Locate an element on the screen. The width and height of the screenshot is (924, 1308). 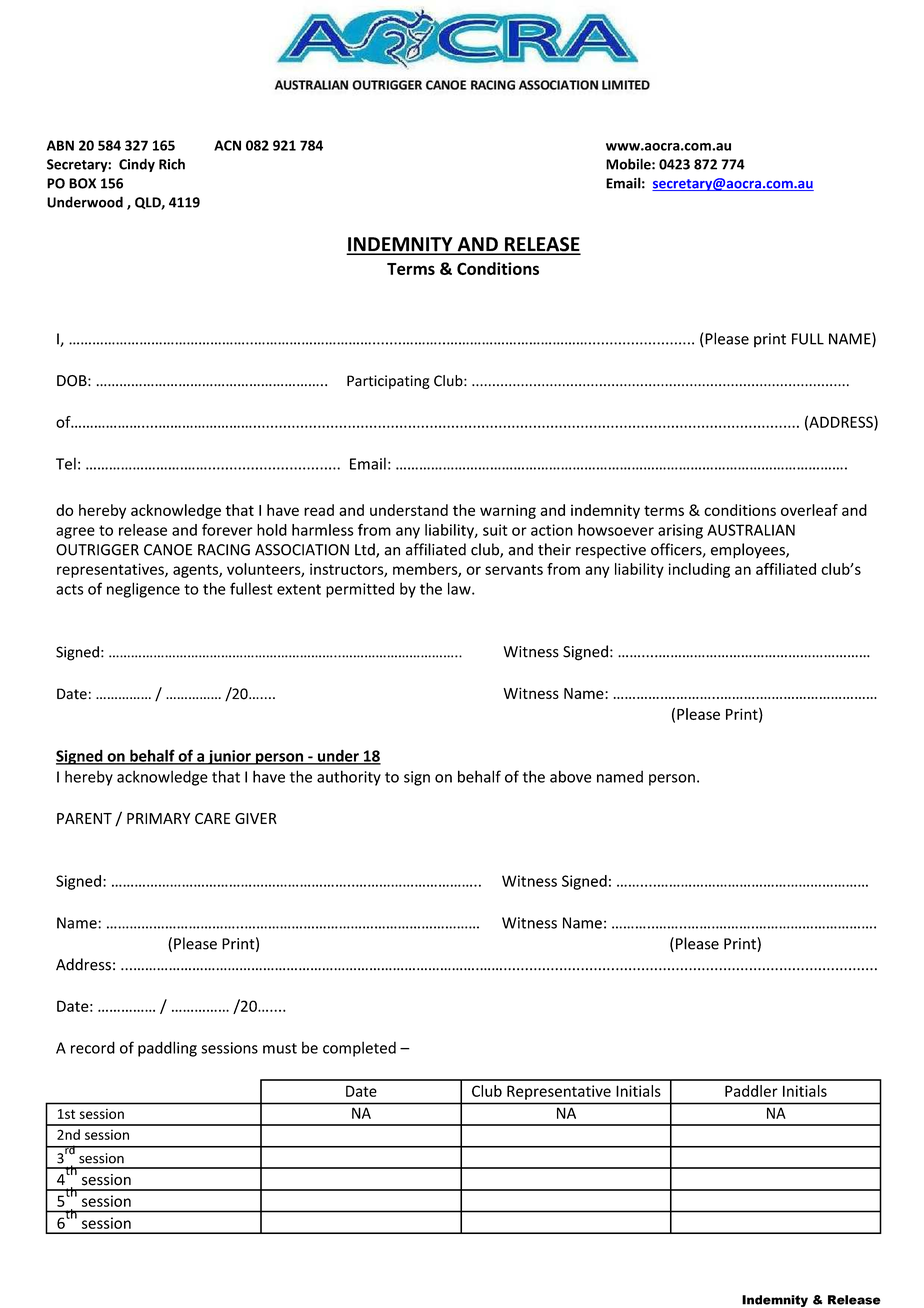
Tel is located at coordinates (66, 463).
